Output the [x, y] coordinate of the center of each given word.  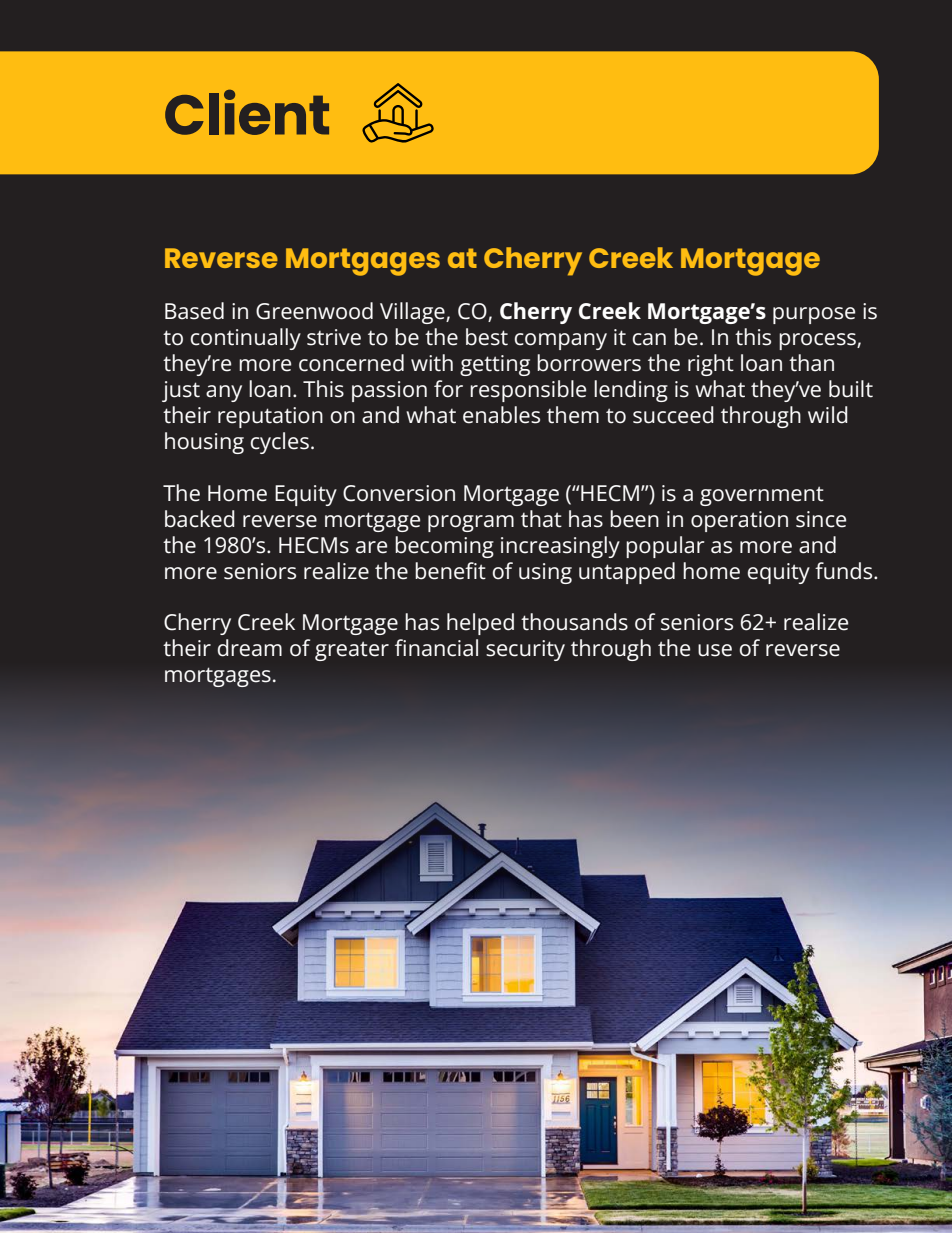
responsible [528, 391]
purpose [814, 315]
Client [247, 112]
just [181, 391]
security [525, 650]
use [715, 650]
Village [413, 313]
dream [250, 648]
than [811, 363]
